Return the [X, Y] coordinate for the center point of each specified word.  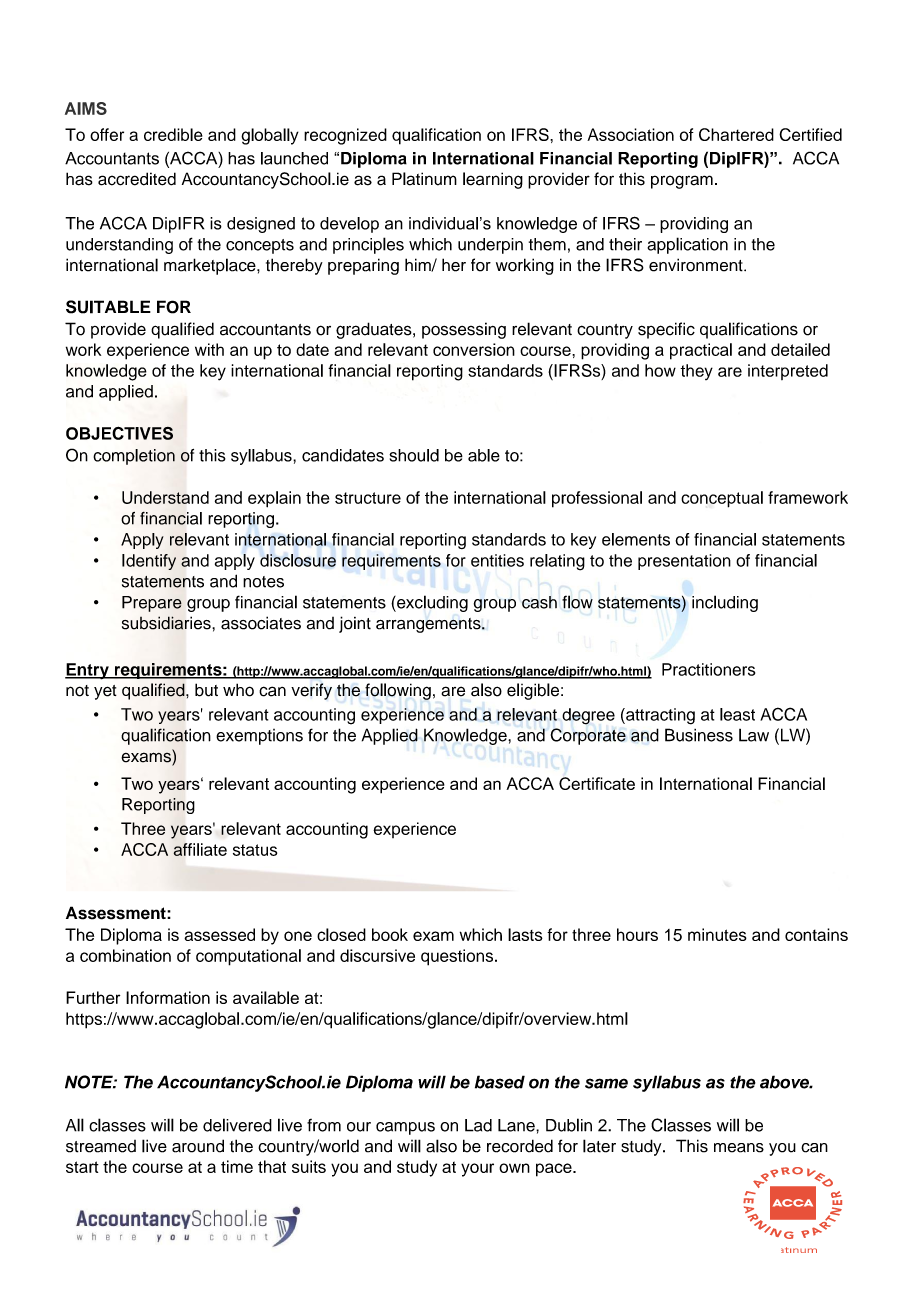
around [198, 1146]
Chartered [736, 134]
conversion [474, 349]
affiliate [200, 849]
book [390, 934]
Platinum [424, 179]
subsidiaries [167, 623]
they [696, 372]
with [209, 349]
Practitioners [708, 669]
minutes [717, 934]
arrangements [429, 625]
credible [173, 134]
